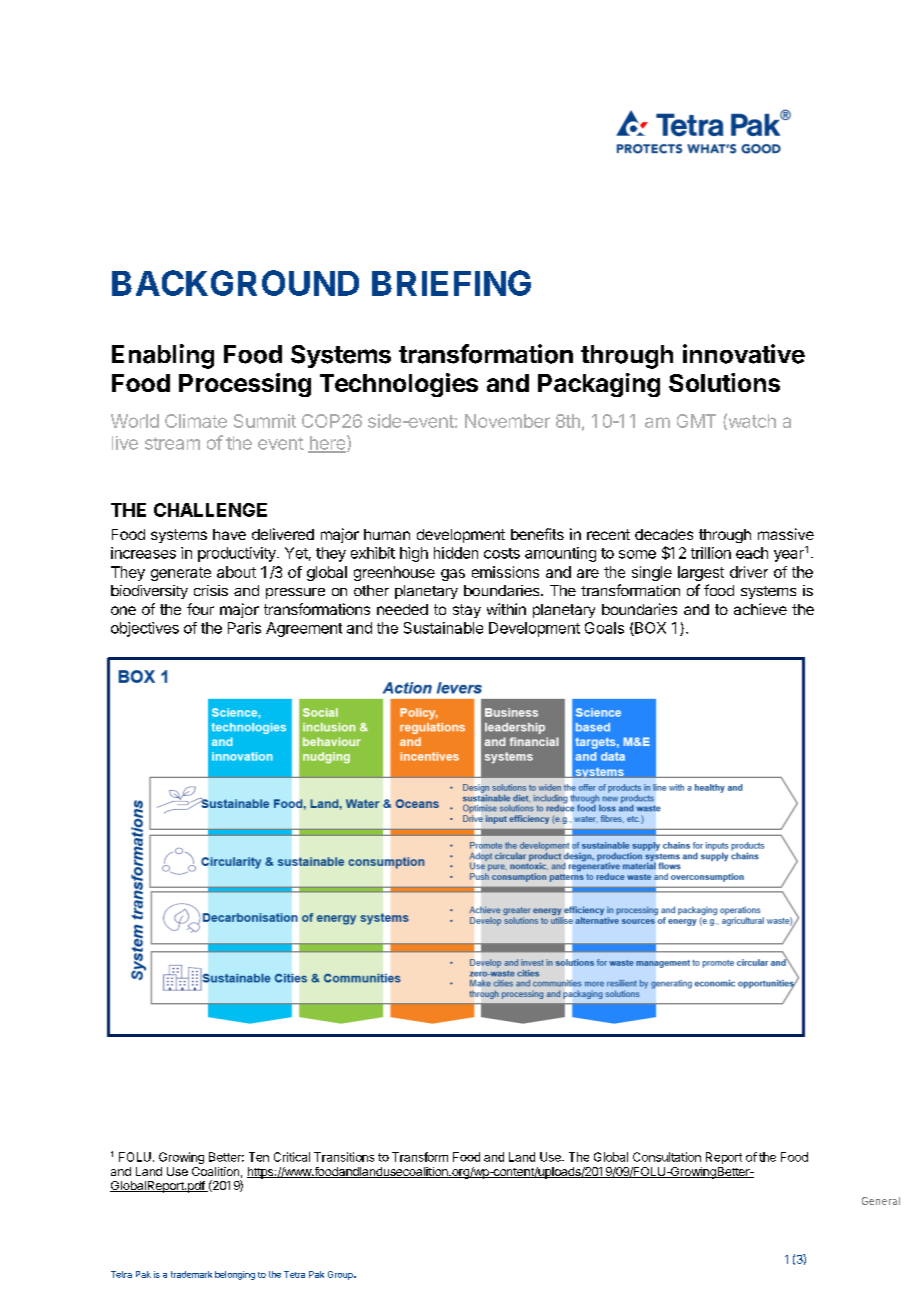 This document has width=924, height=1308. Describe the element at coordinates (451, 283) in the document. I see `BRIEFING` at that location.
